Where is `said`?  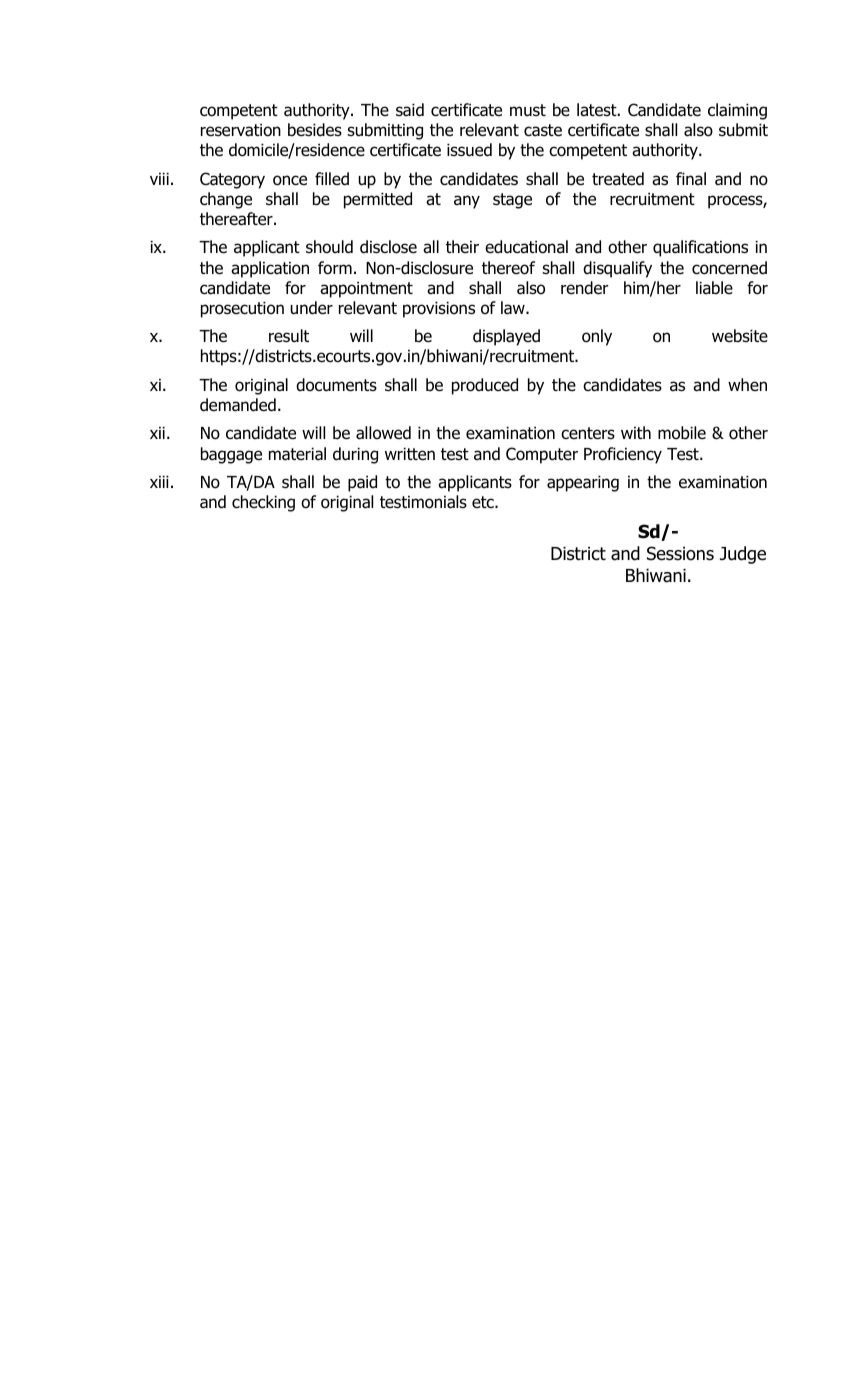 said is located at coordinates (410, 110).
